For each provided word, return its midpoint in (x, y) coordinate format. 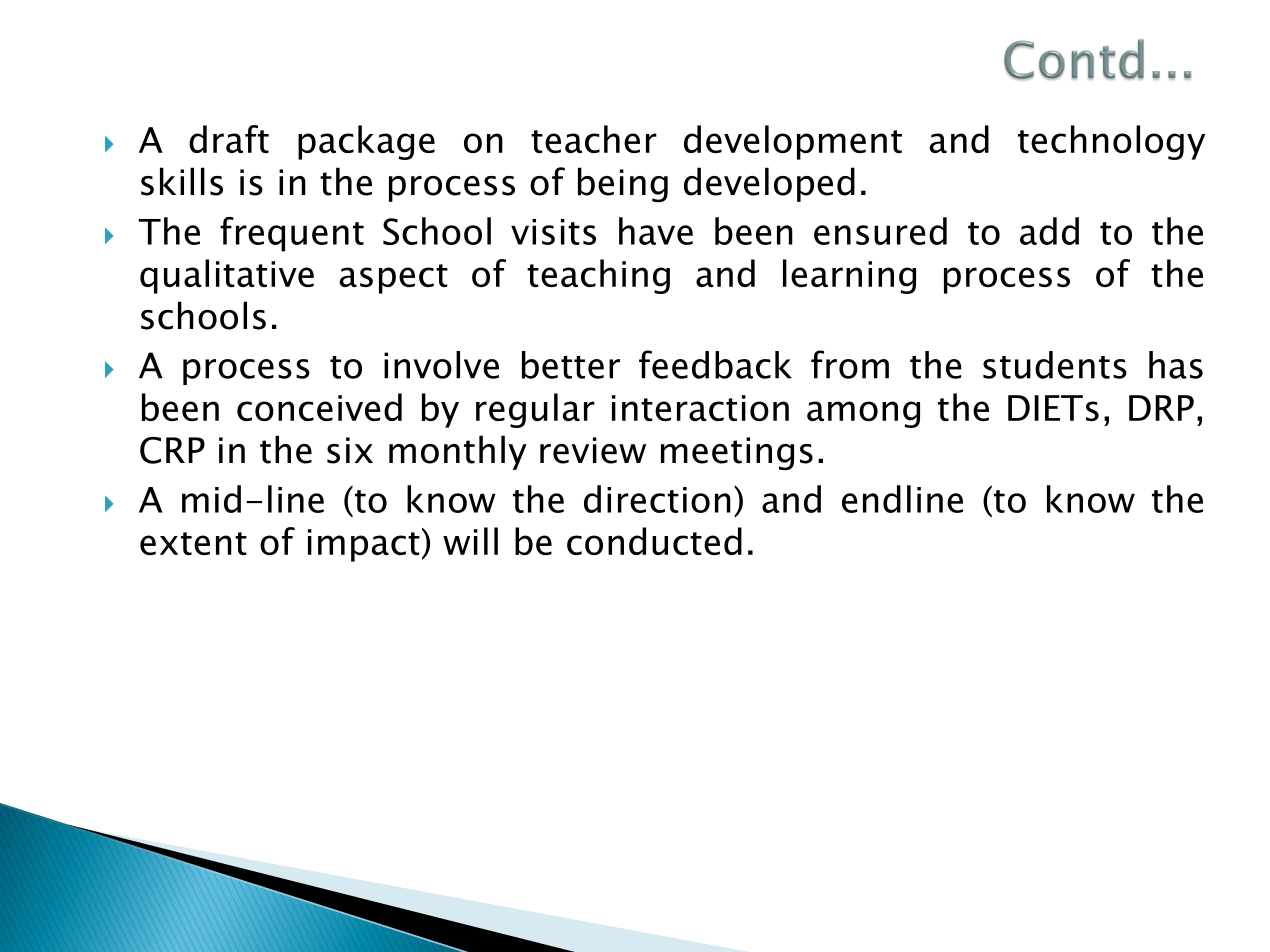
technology (1111, 142)
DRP (1161, 408)
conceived (319, 407)
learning (849, 276)
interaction (700, 408)
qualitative (227, 276)
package (366, 142)
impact (364, 545)
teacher (594, 139)
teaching (598, 276)
